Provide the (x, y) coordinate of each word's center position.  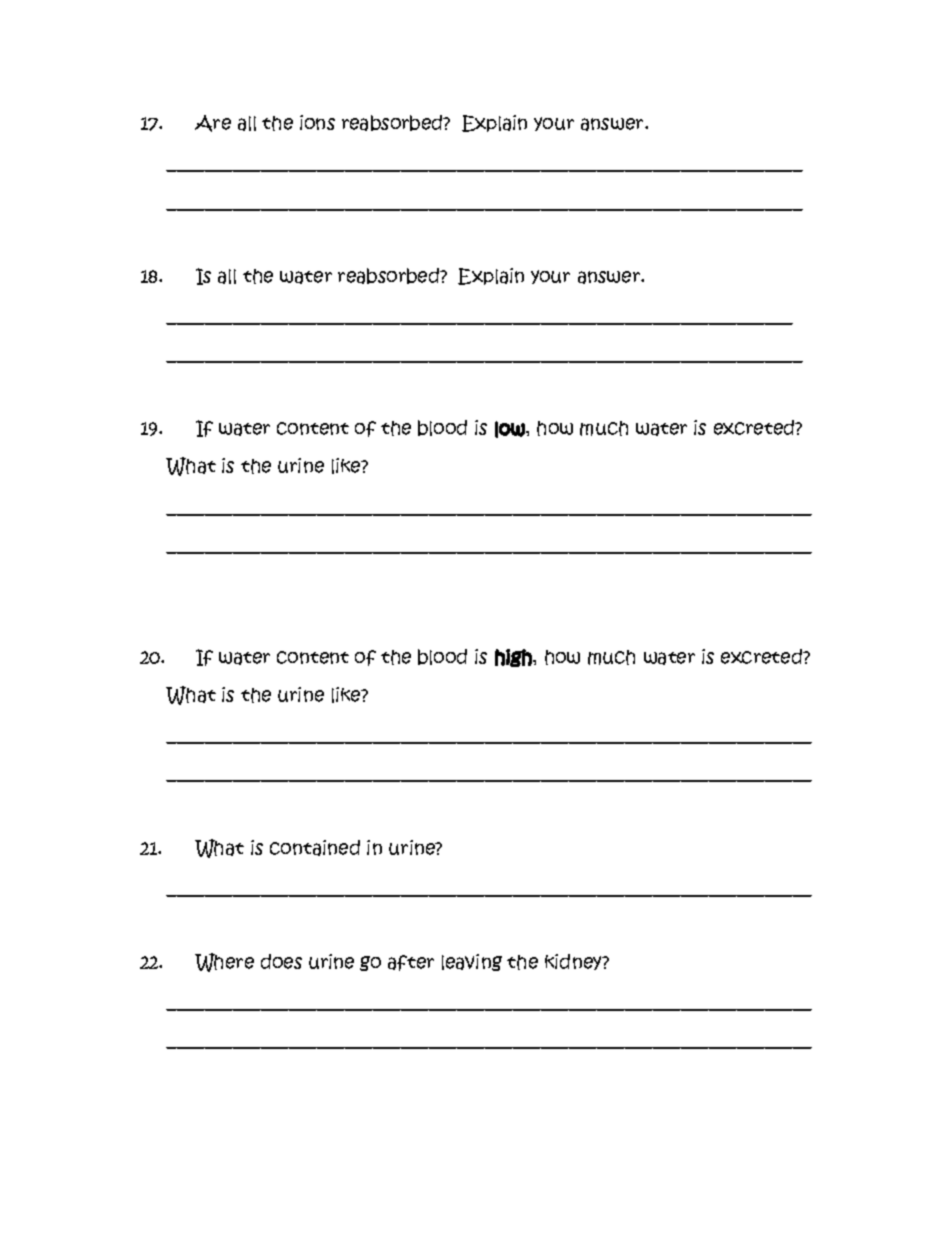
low (511, 429)
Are (213, 123)
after (411, 963)
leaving (472, 962)
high (514, 658)
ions (317, 122)
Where (224, 962)
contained (315, 848)
